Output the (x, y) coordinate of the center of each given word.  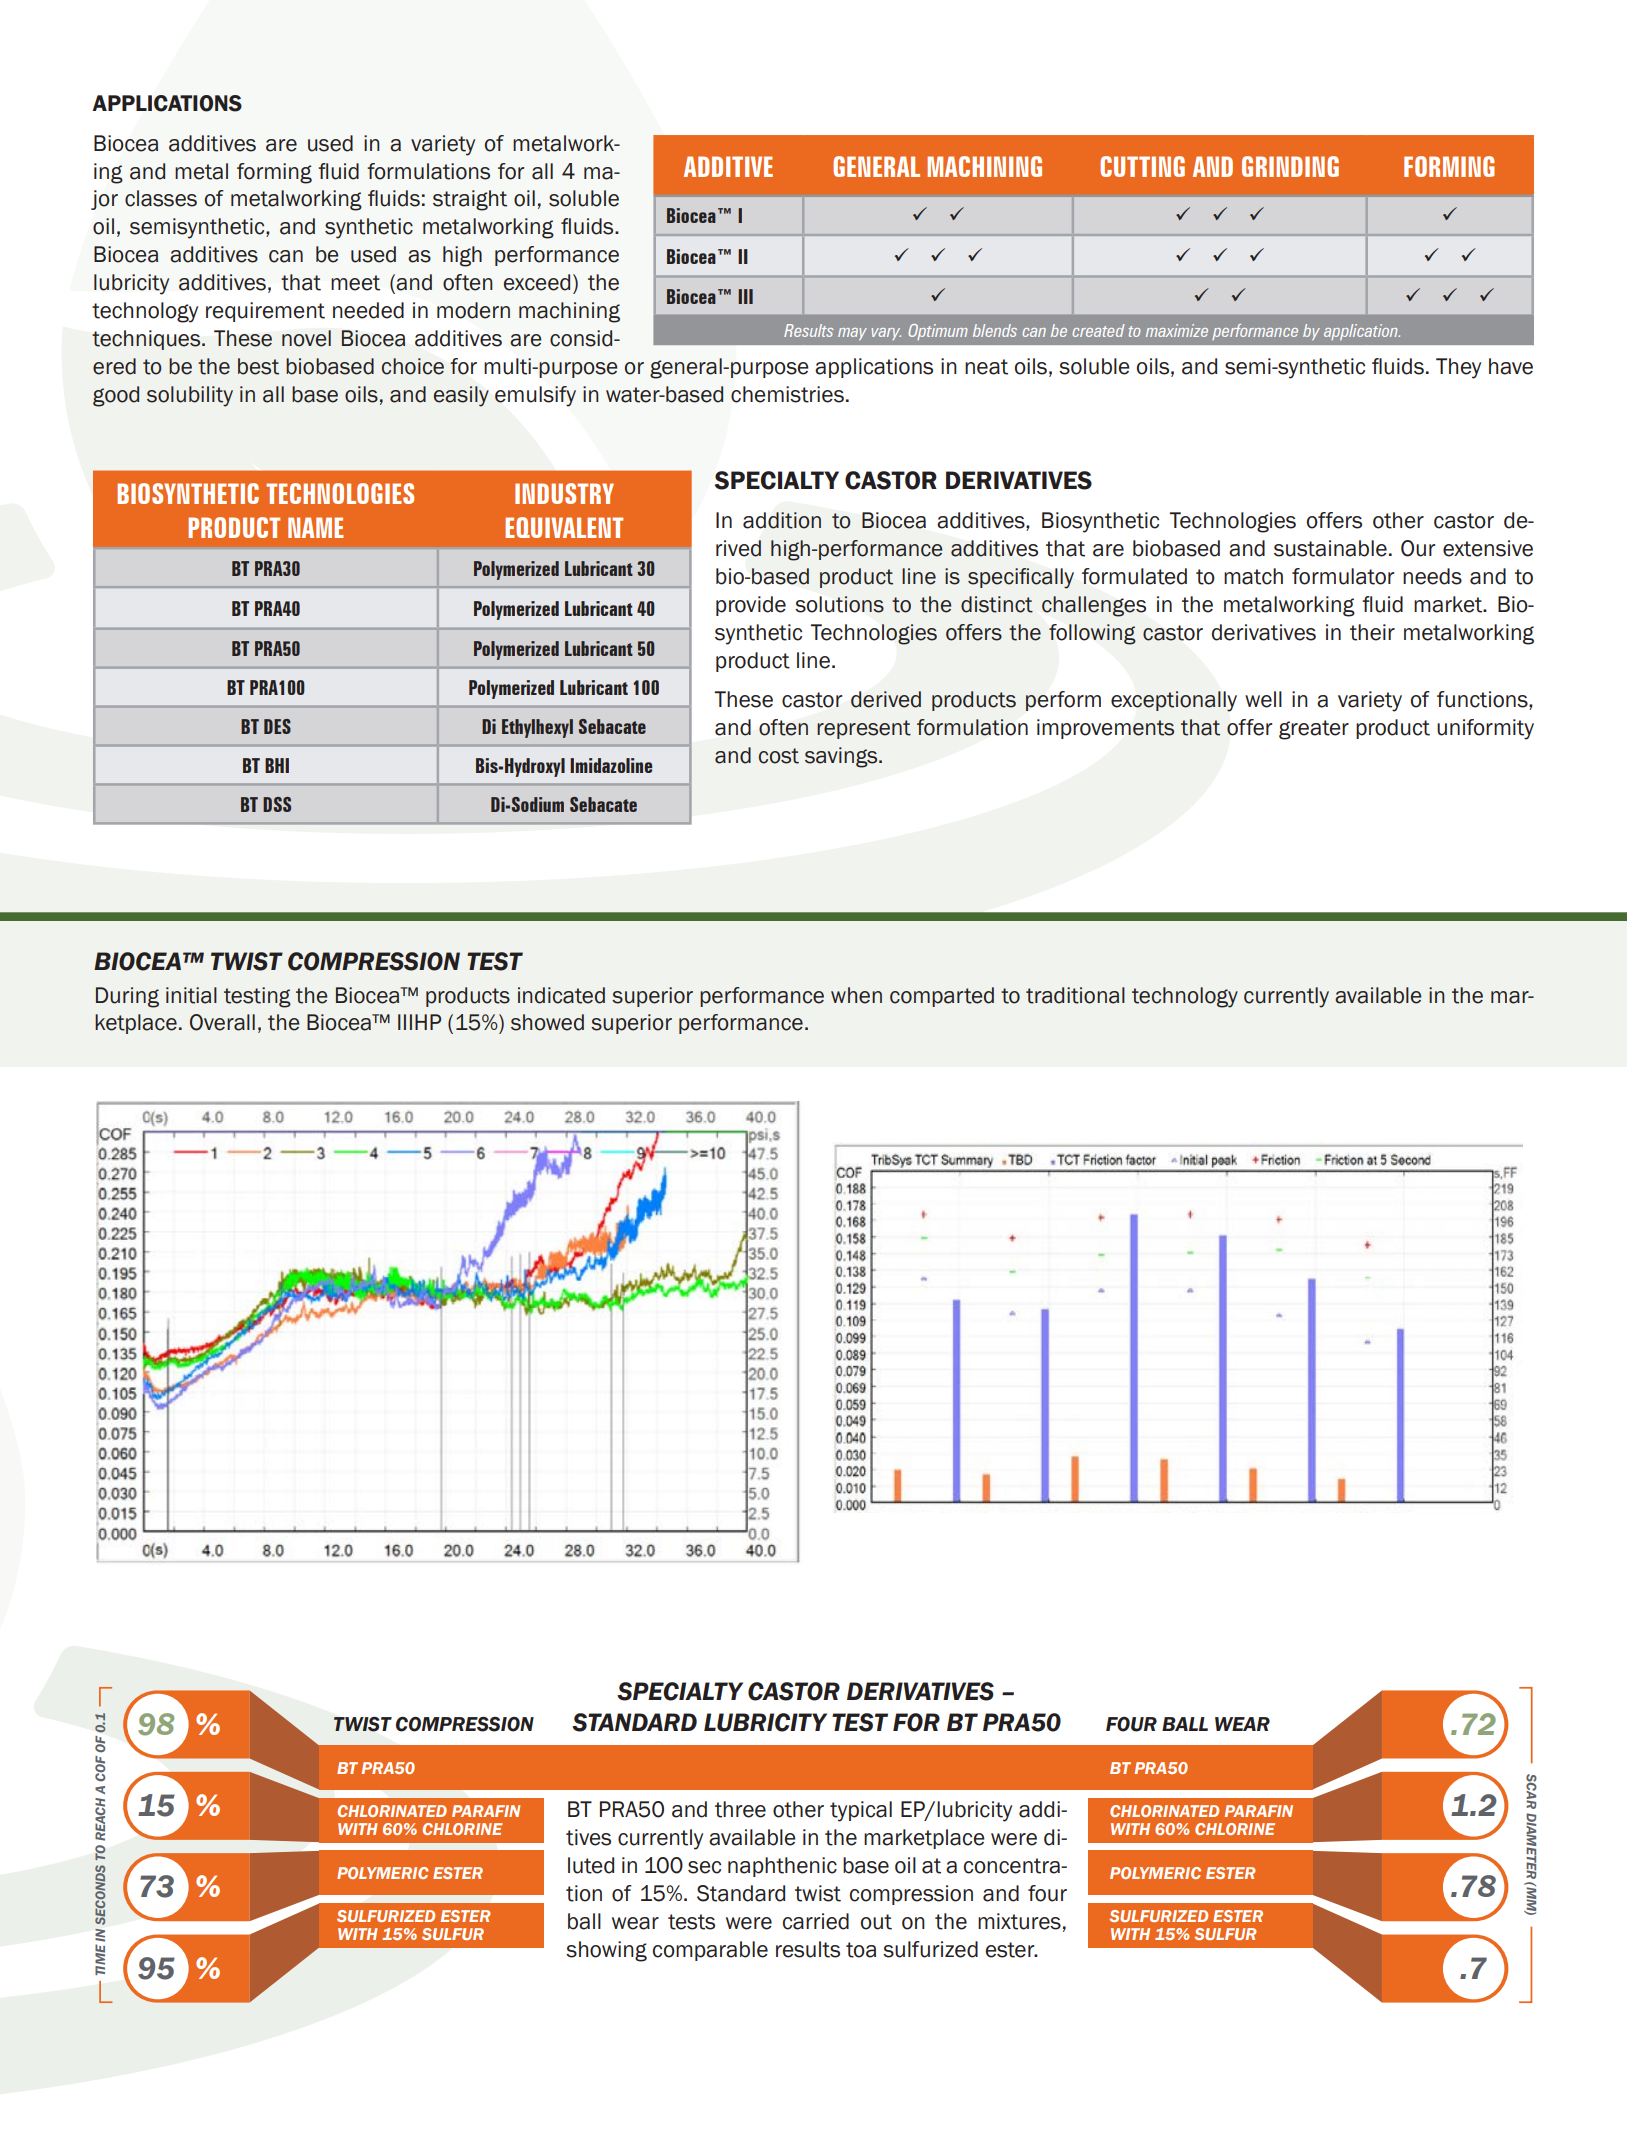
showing (606, 1951)
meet (355, 283)
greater (1314, 730)
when (856, 995)
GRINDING (1290, 166)
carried (816, 1921)
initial (191, 995)
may (852, 334)
